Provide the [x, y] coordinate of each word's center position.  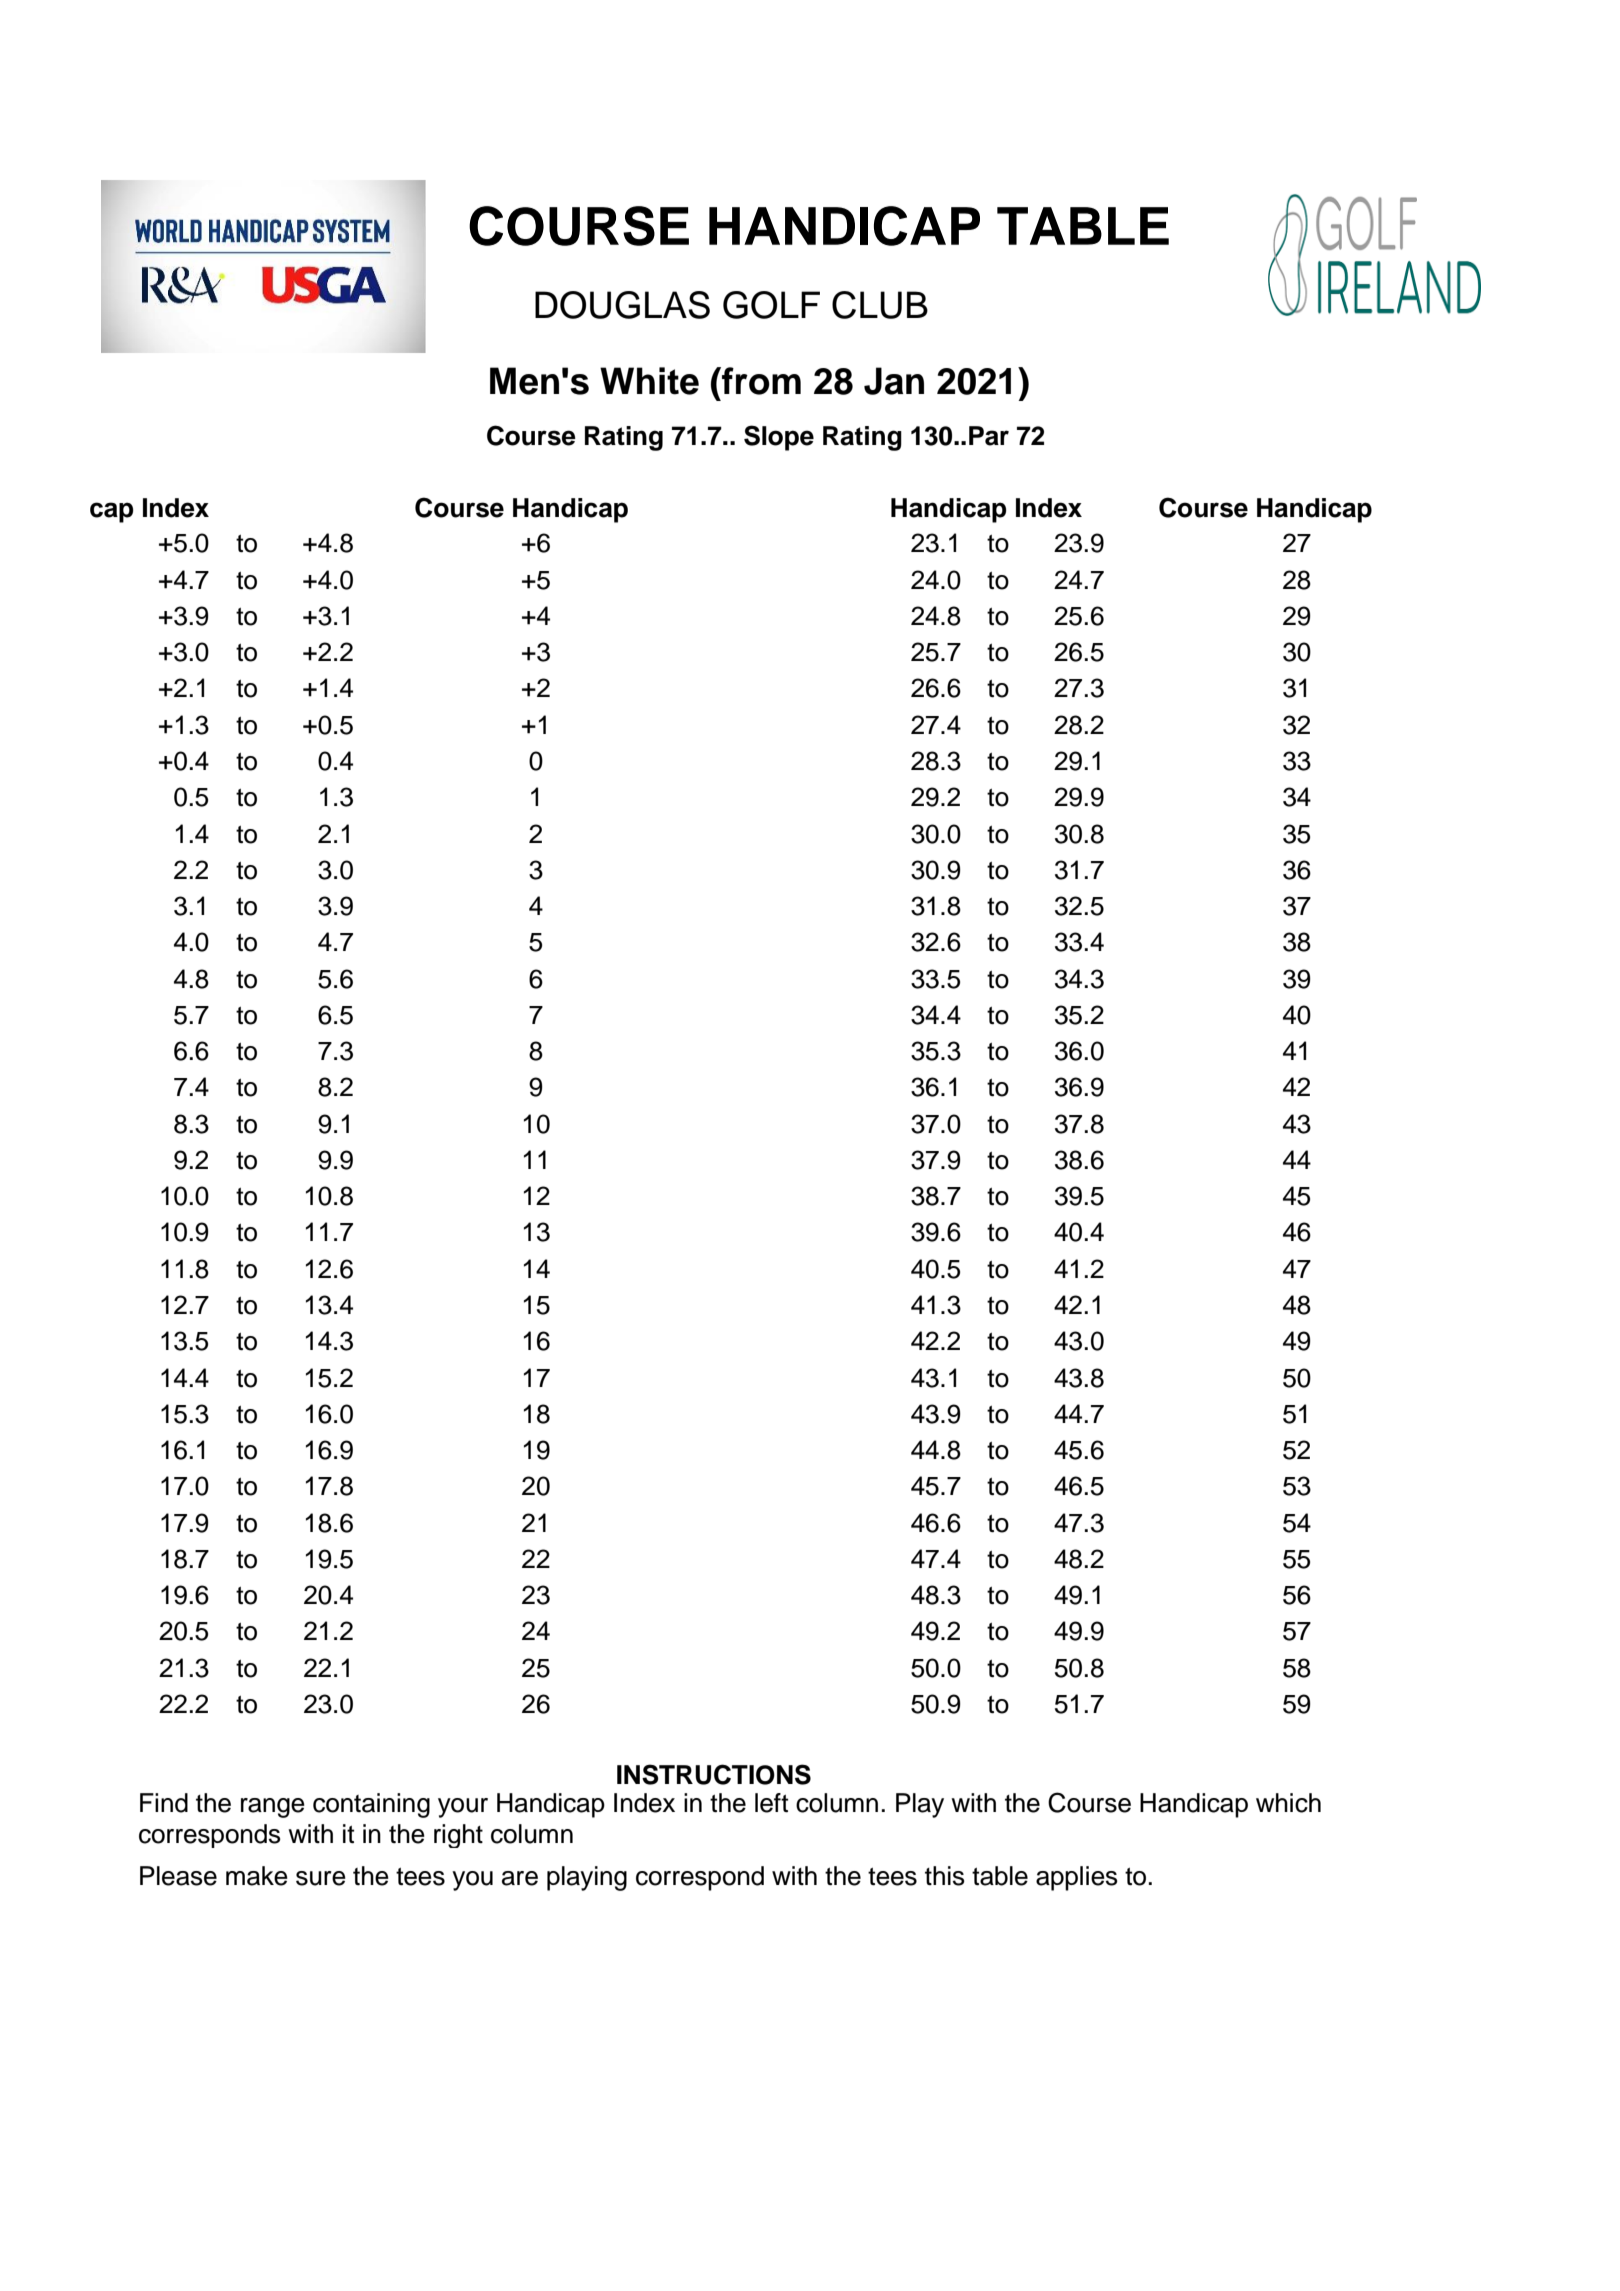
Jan [894, 381]
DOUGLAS [622, 305]
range [273, 1808]
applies [1077, 1878]
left [771, 1803]
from [760, 381]
